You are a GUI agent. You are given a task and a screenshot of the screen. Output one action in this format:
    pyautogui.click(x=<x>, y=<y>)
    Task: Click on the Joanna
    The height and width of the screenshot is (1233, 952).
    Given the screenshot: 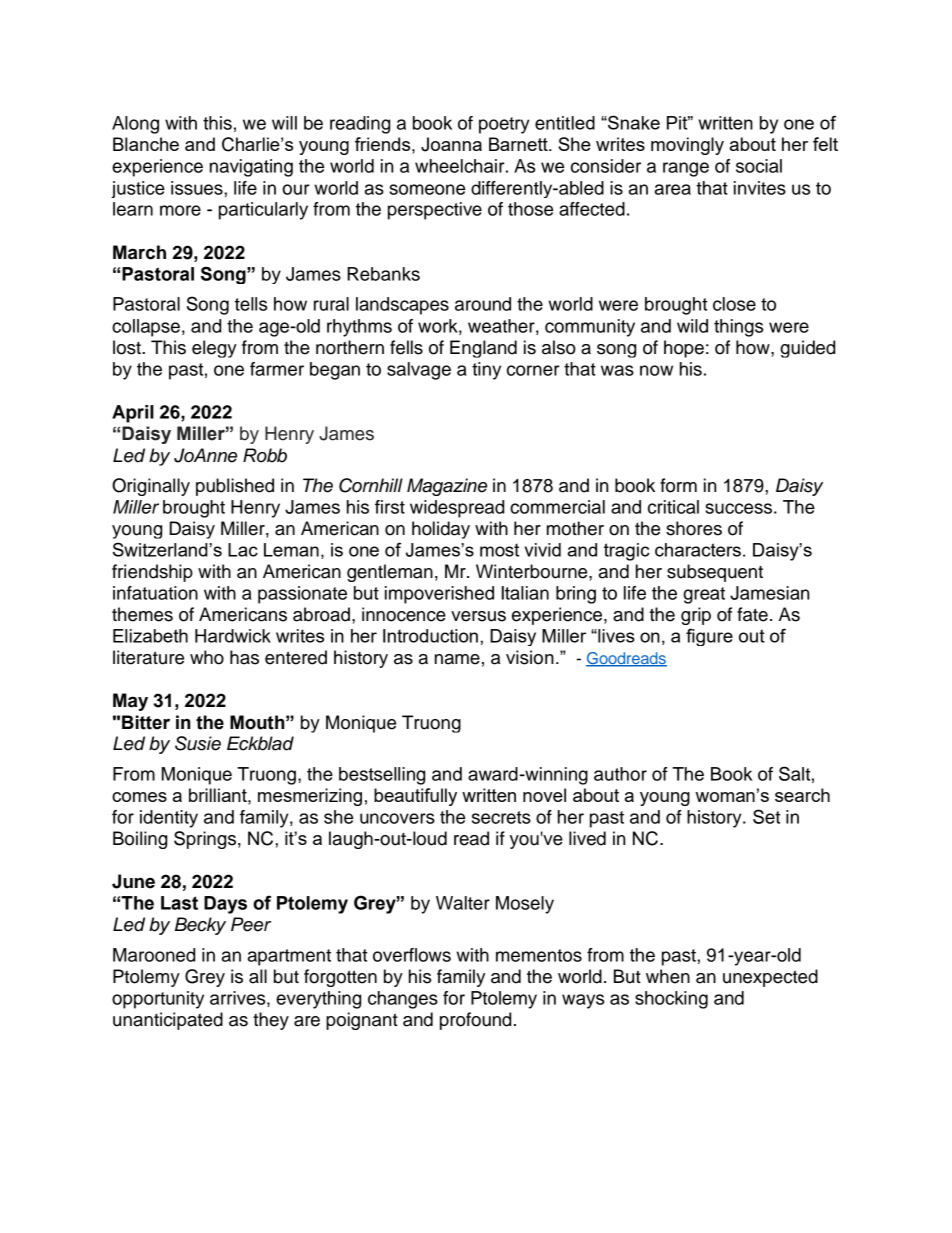 What is the action you would take?
    pyautogui.click(x=451, y=144)
